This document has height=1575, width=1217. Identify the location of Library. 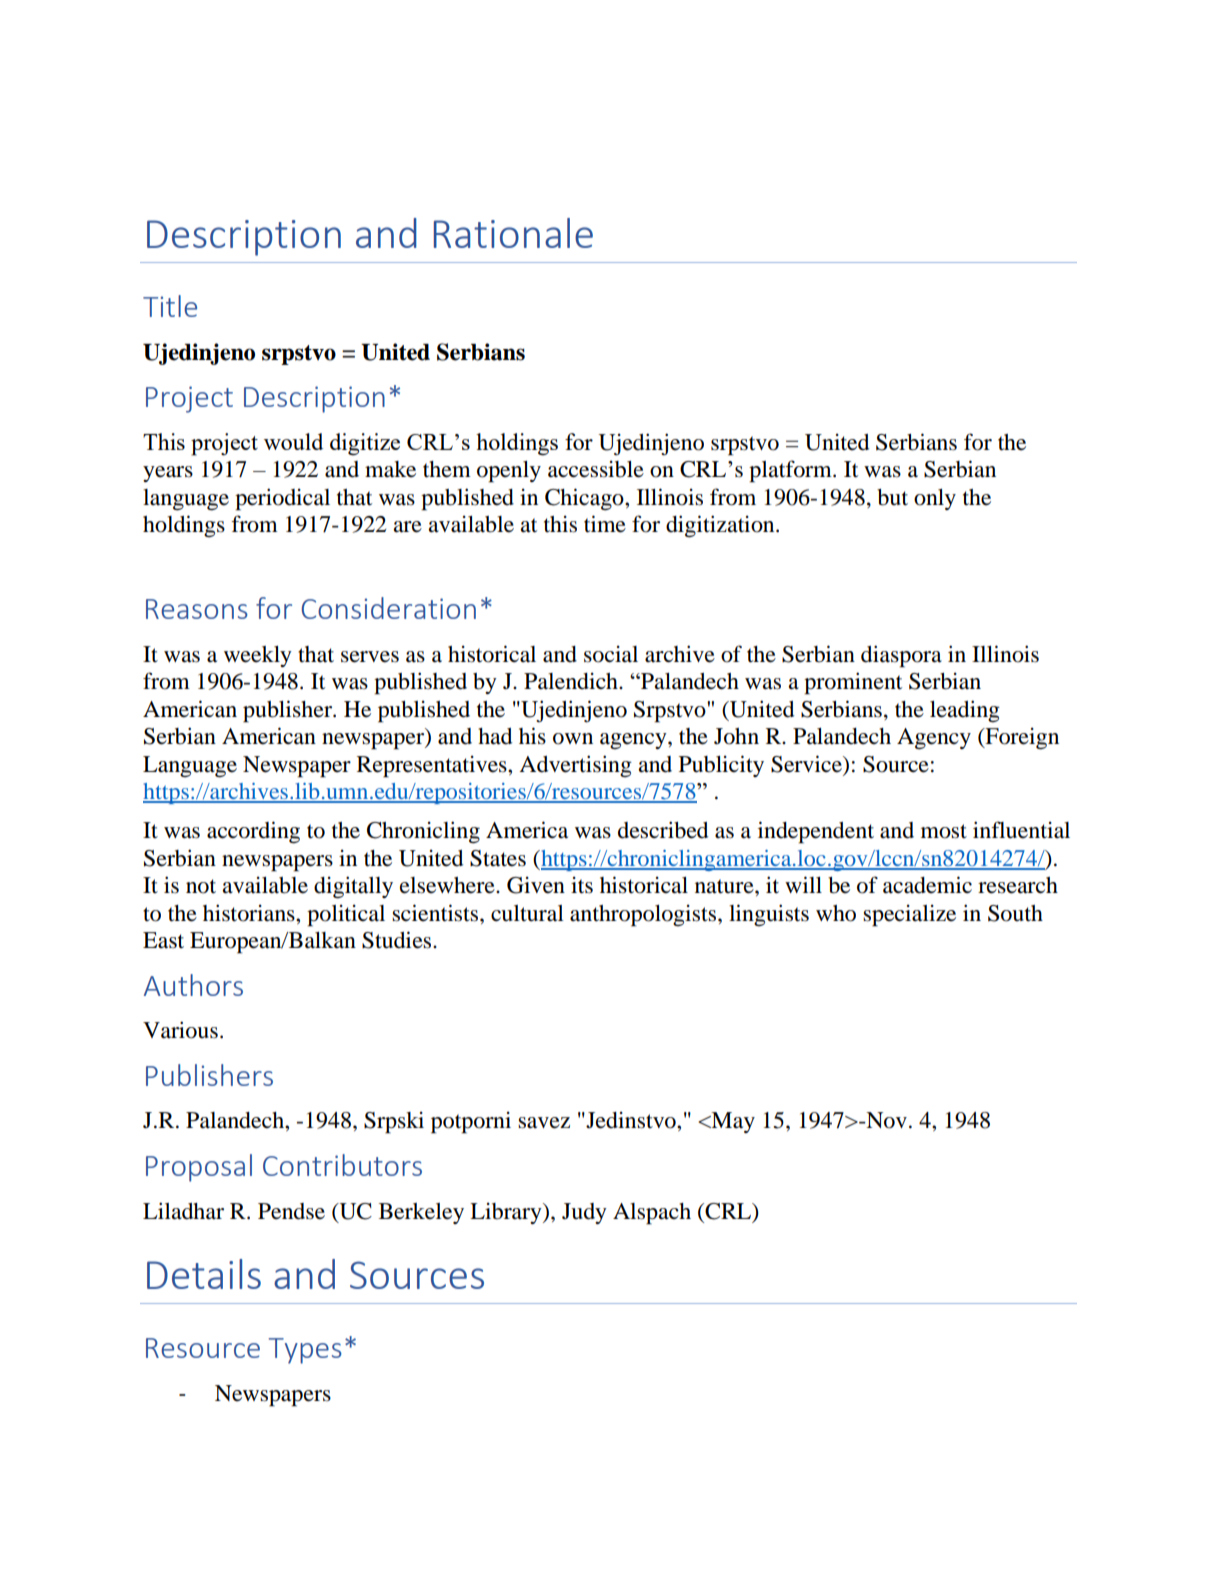
(507, 1213).
